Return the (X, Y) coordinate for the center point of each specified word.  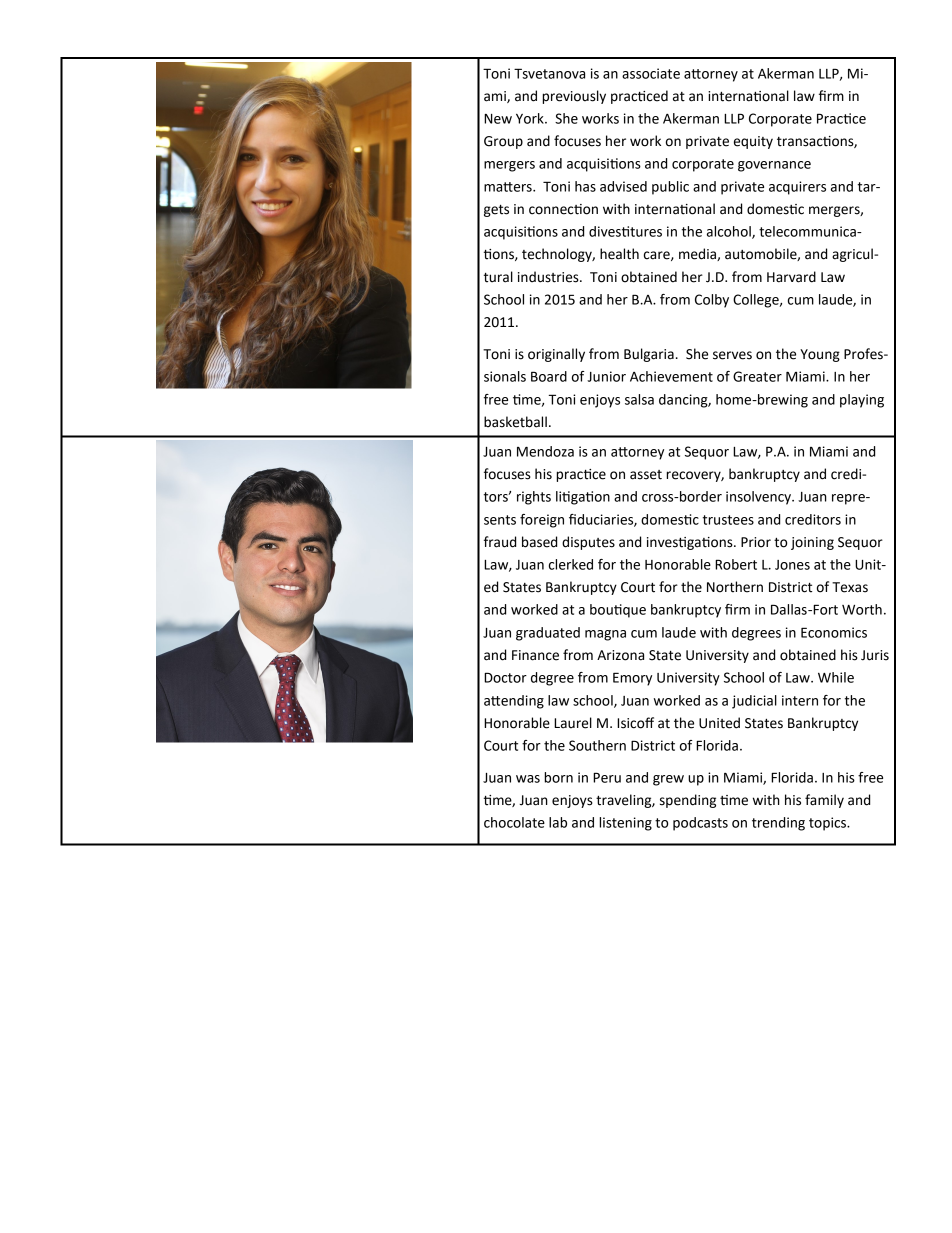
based (539, 542)
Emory (632, 679)
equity (753, 142)
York (531, 118)
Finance (535, 655)
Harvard (791, 277)
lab (558, 822)
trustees (728, 520)
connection (563, 209)
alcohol (730, 232)
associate (651, 73)
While (836, 677)
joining (812, 543)
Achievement (671, 376)
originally (556, 355)
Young (820, 355)
